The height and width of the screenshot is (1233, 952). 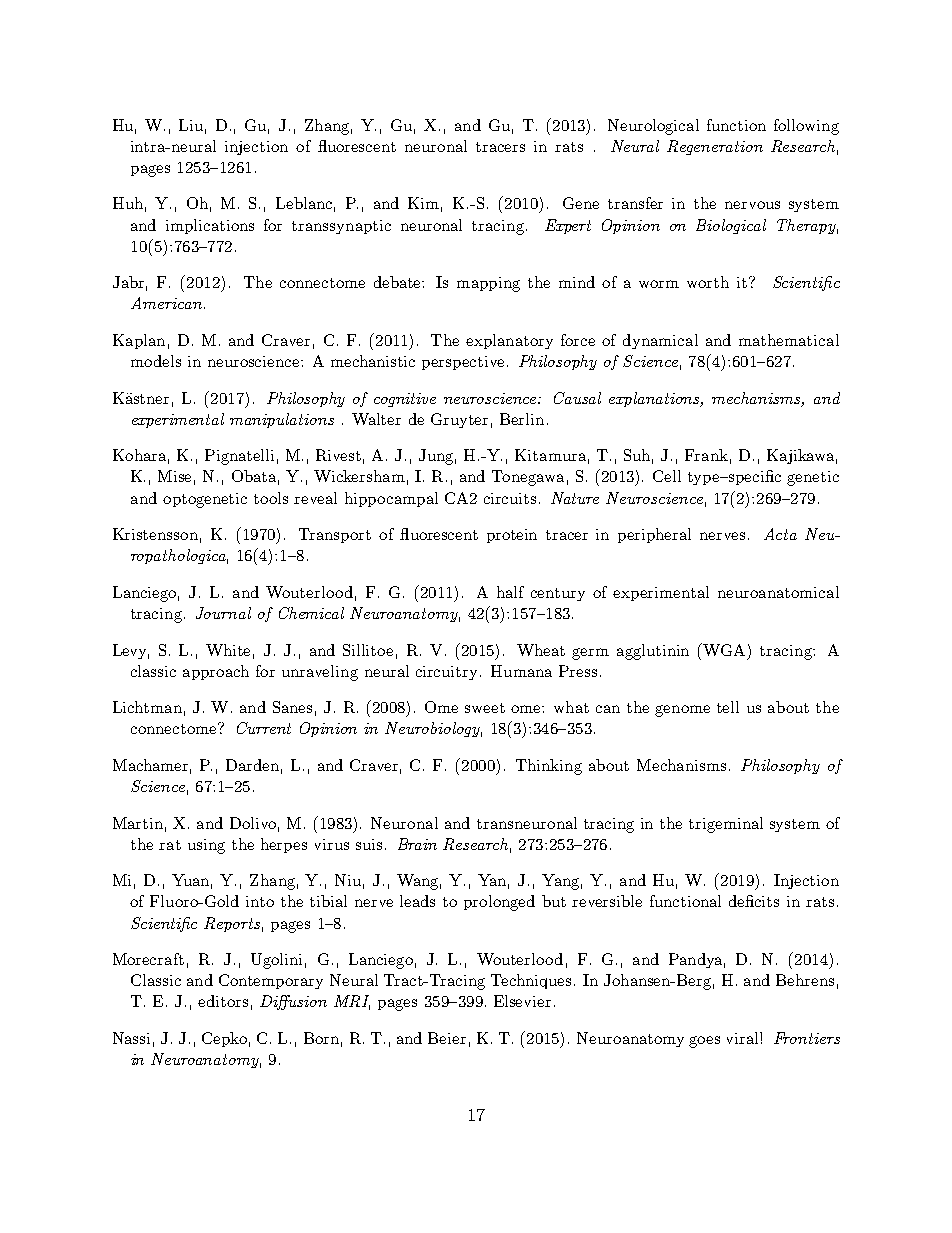 What do you see at coordinates (223, 1001) in the screenshot?
I see `editors` at bounding box center [223, 1001].
